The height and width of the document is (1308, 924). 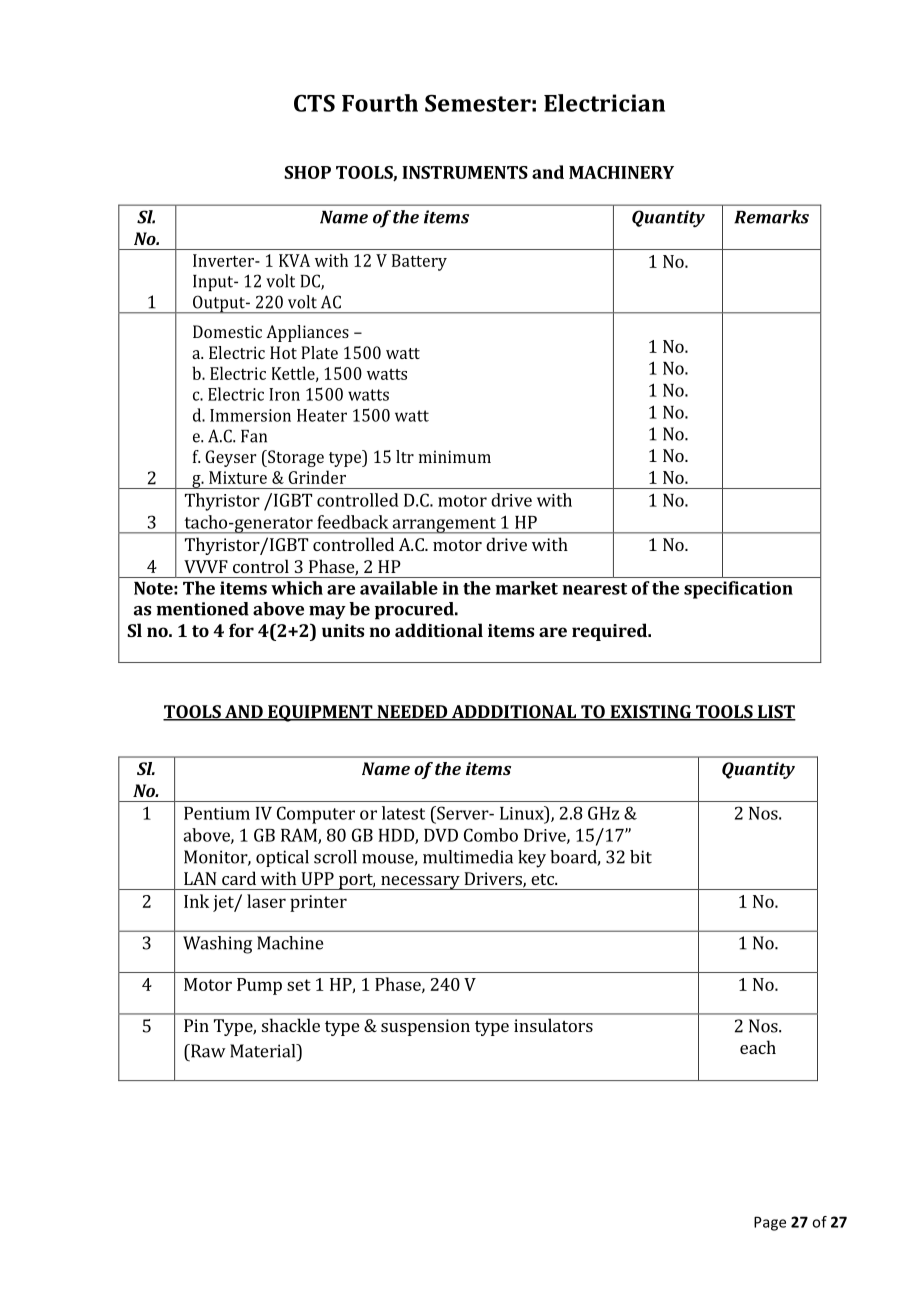 I want to click on Pentium, so click(x=217, y=813).
